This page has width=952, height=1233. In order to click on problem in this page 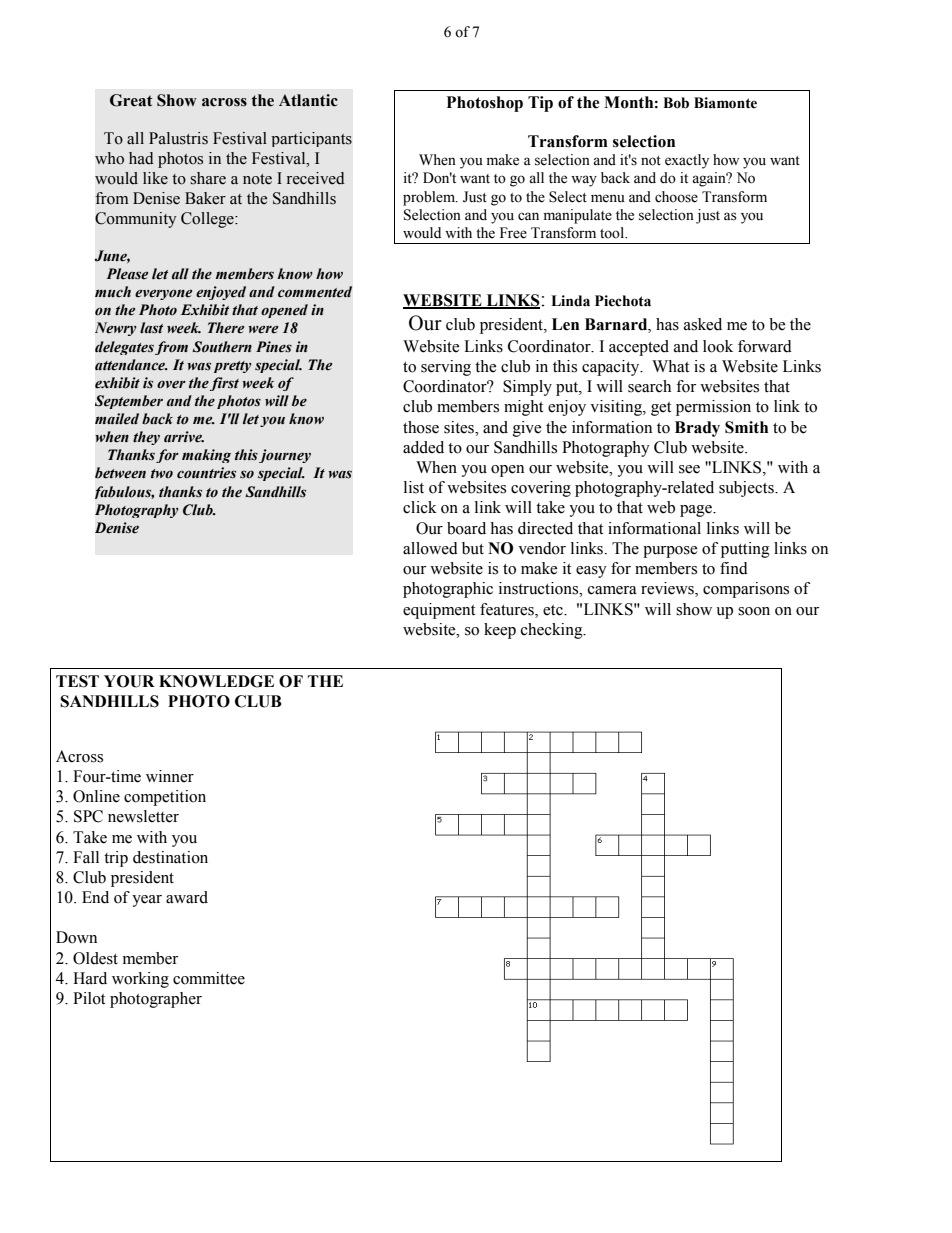, I will do `click(430, 198)`.
